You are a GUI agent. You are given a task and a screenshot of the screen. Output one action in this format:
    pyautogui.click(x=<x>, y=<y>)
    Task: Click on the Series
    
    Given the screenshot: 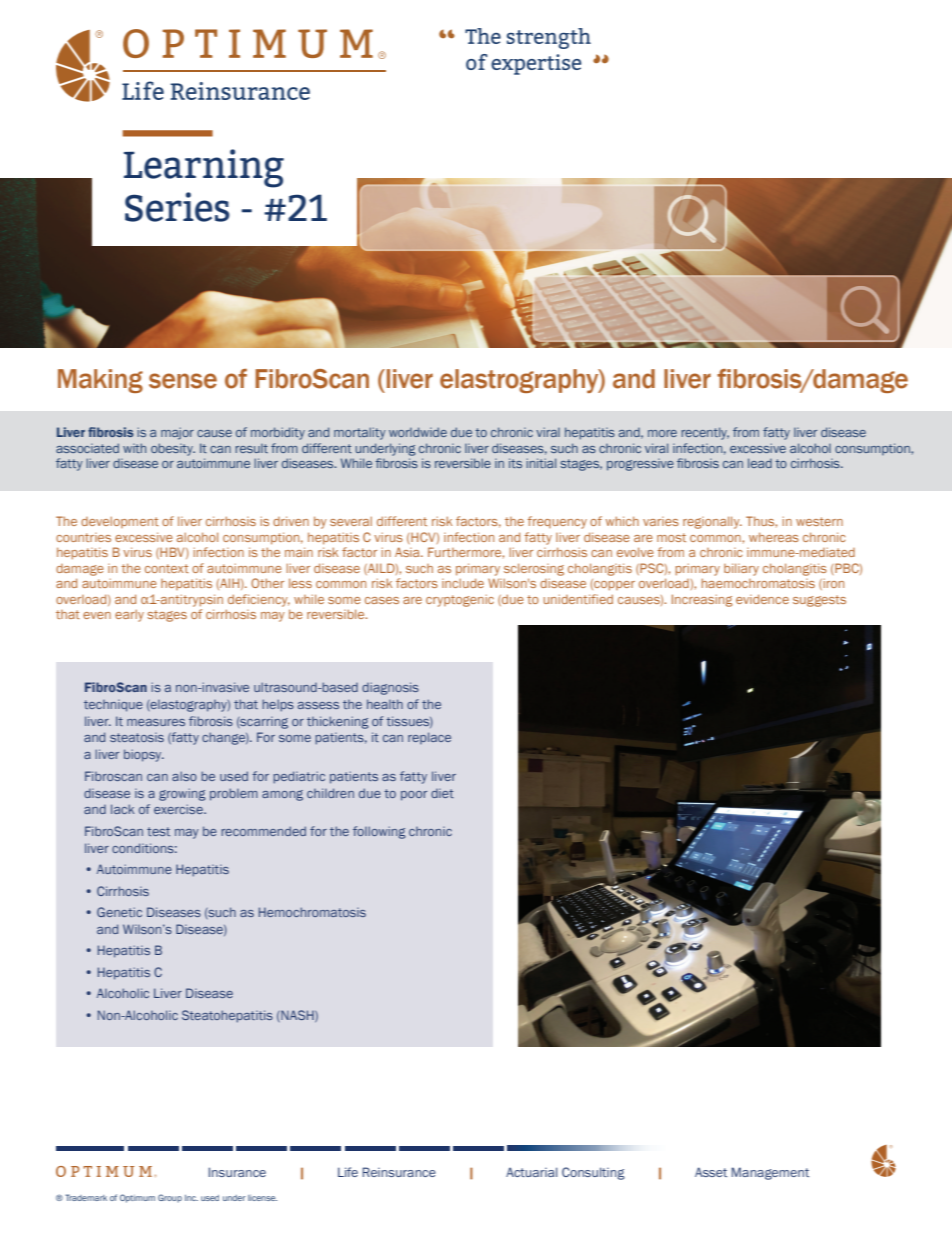 What is the action you would take?
    pyautogui.click(x=177, y=207)
